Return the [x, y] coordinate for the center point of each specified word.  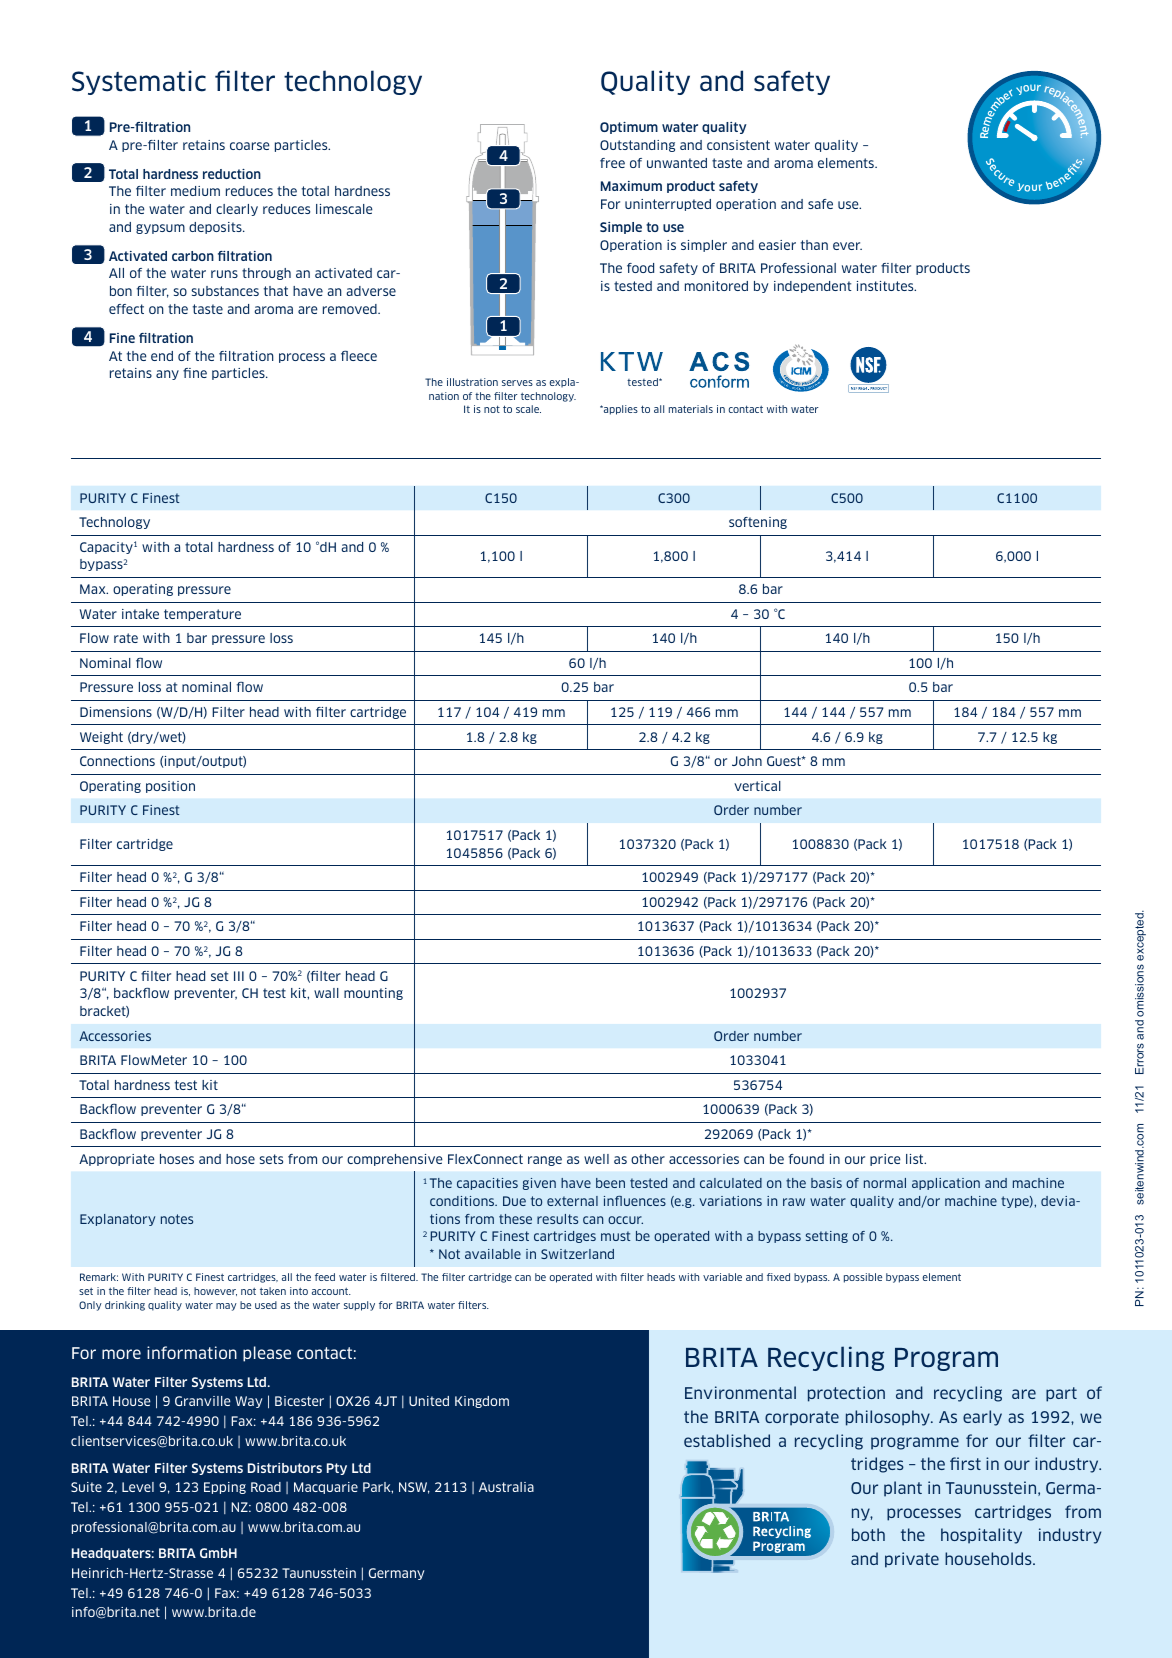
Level [138, 1487]
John [747, 761]
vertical [757, 786]
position [170, 787]
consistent [738, 145]
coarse [250, 146]
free [612, 163]
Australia [506, 1487]
